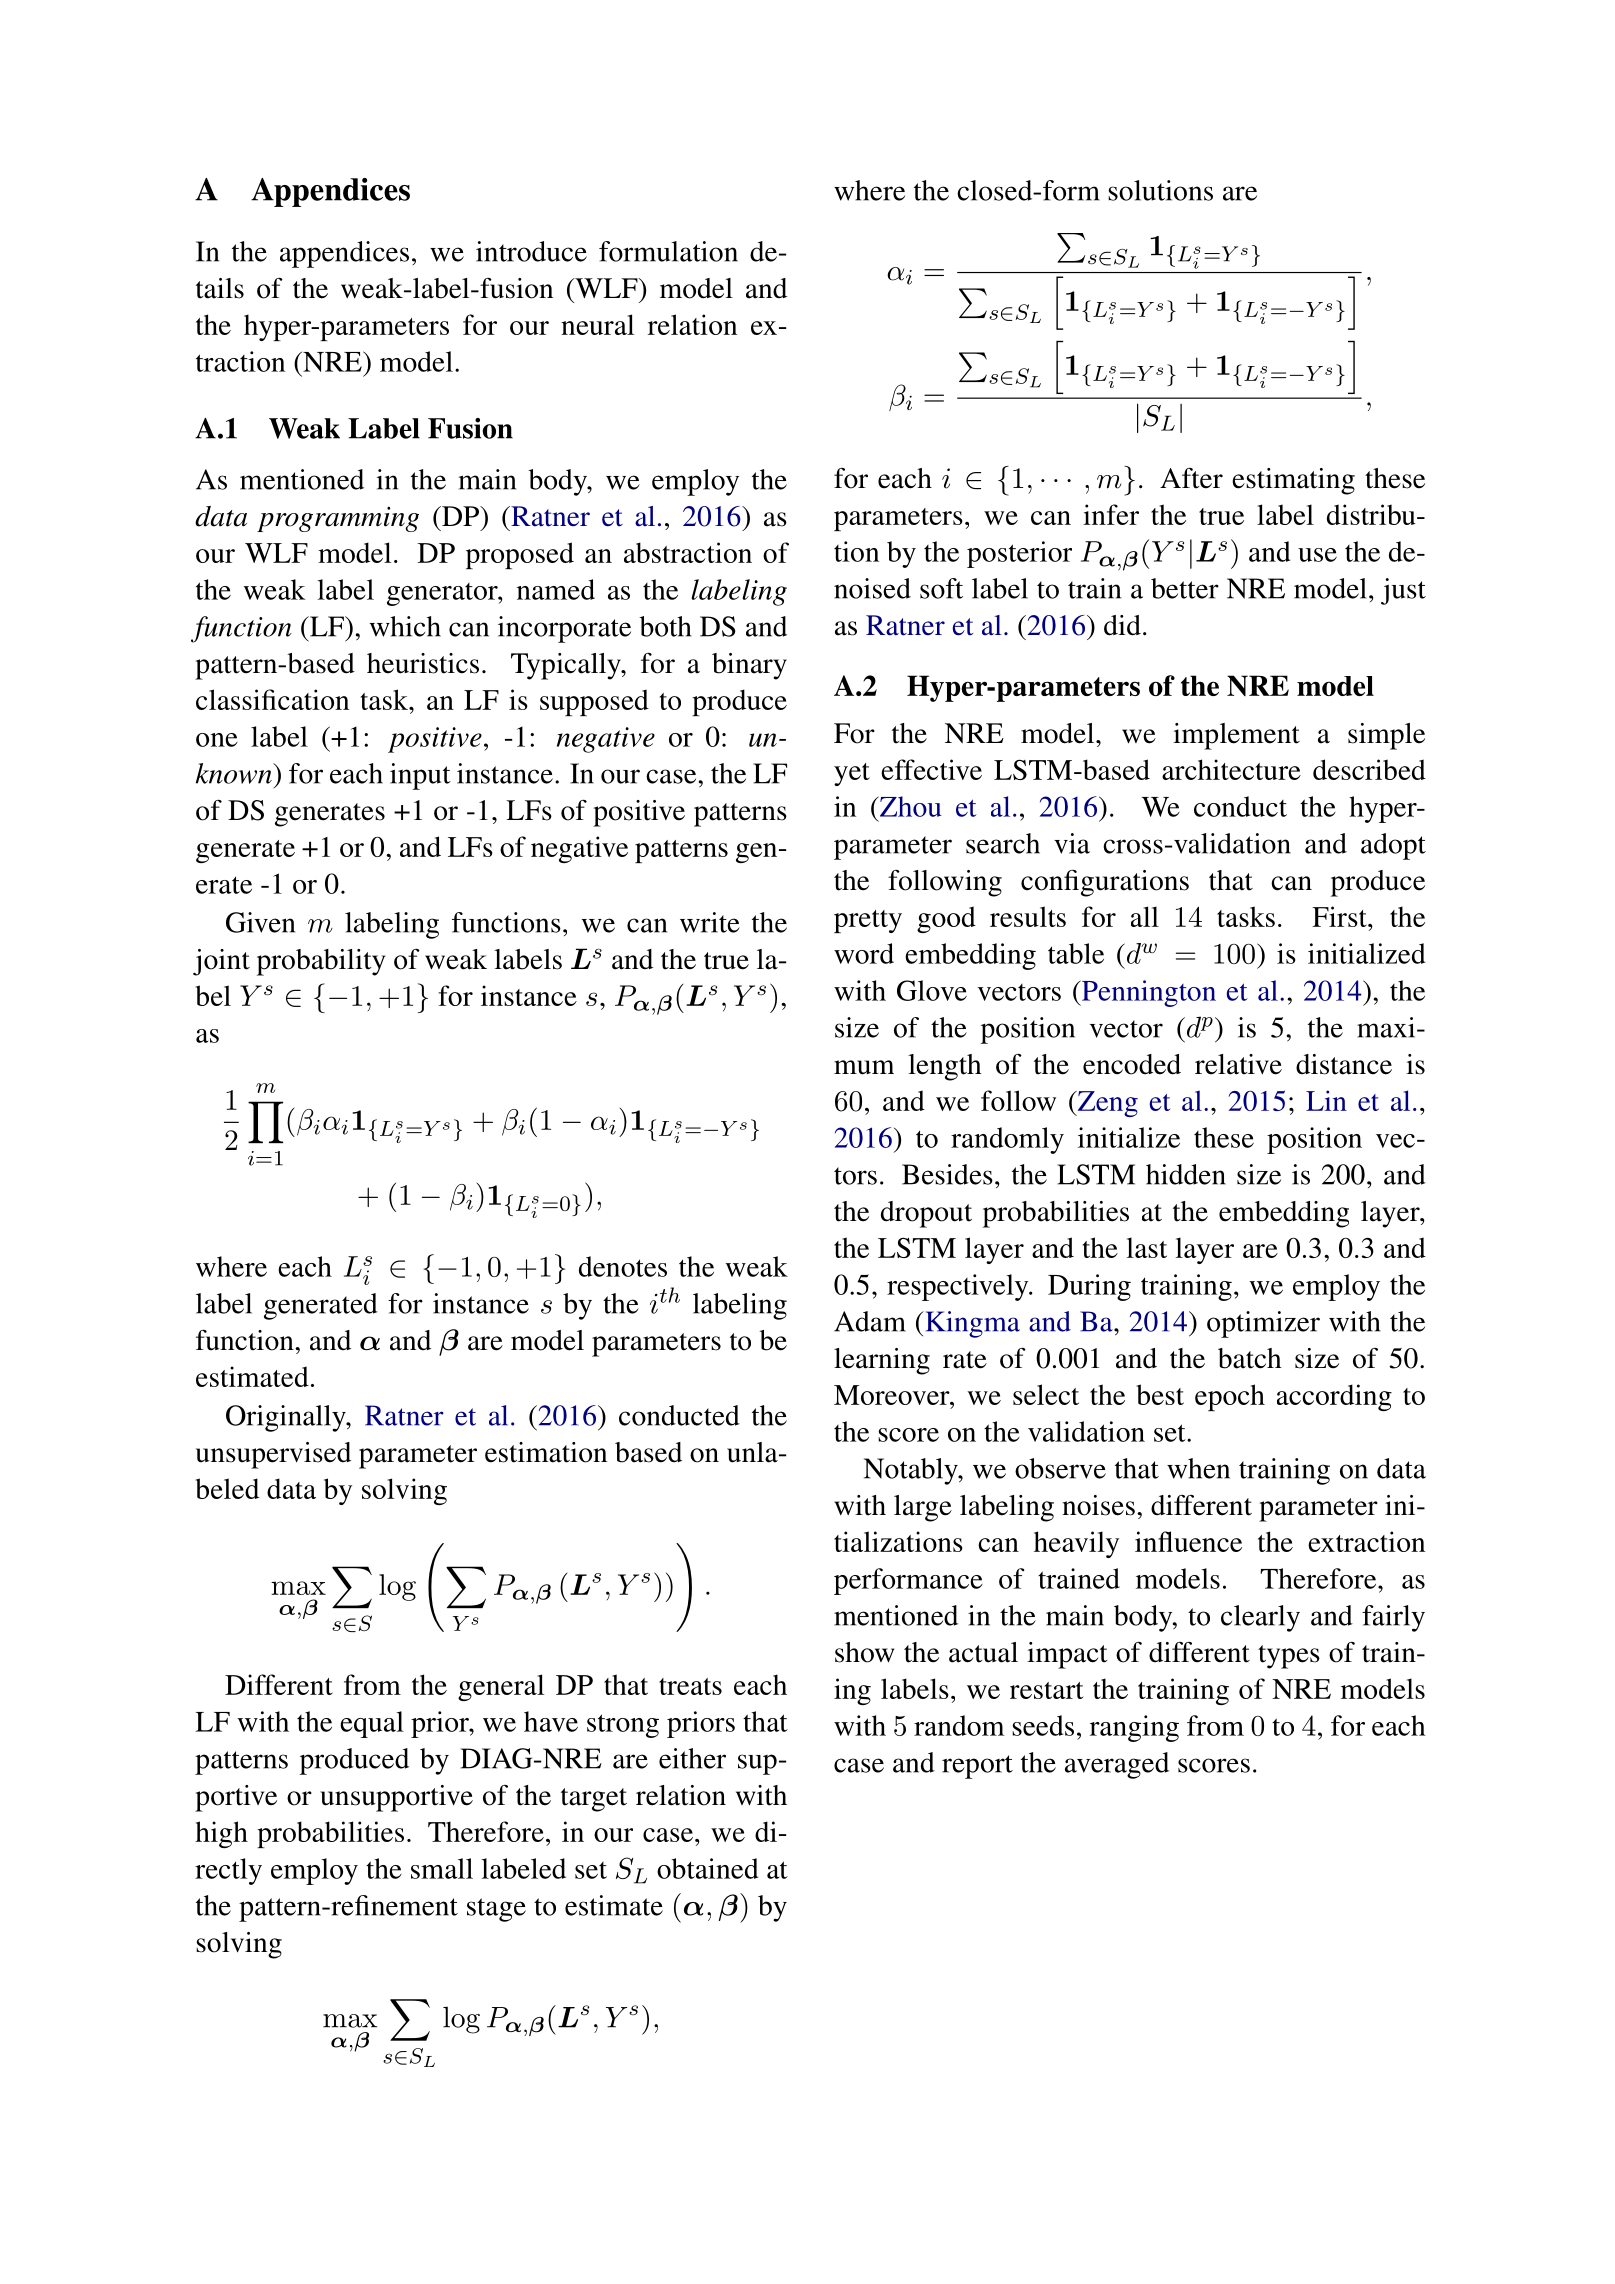 This screenshot has width=1615, height=2284. Describe the element at coordinates (531, 251) in the screenshot. I see `introduce` at that location.
